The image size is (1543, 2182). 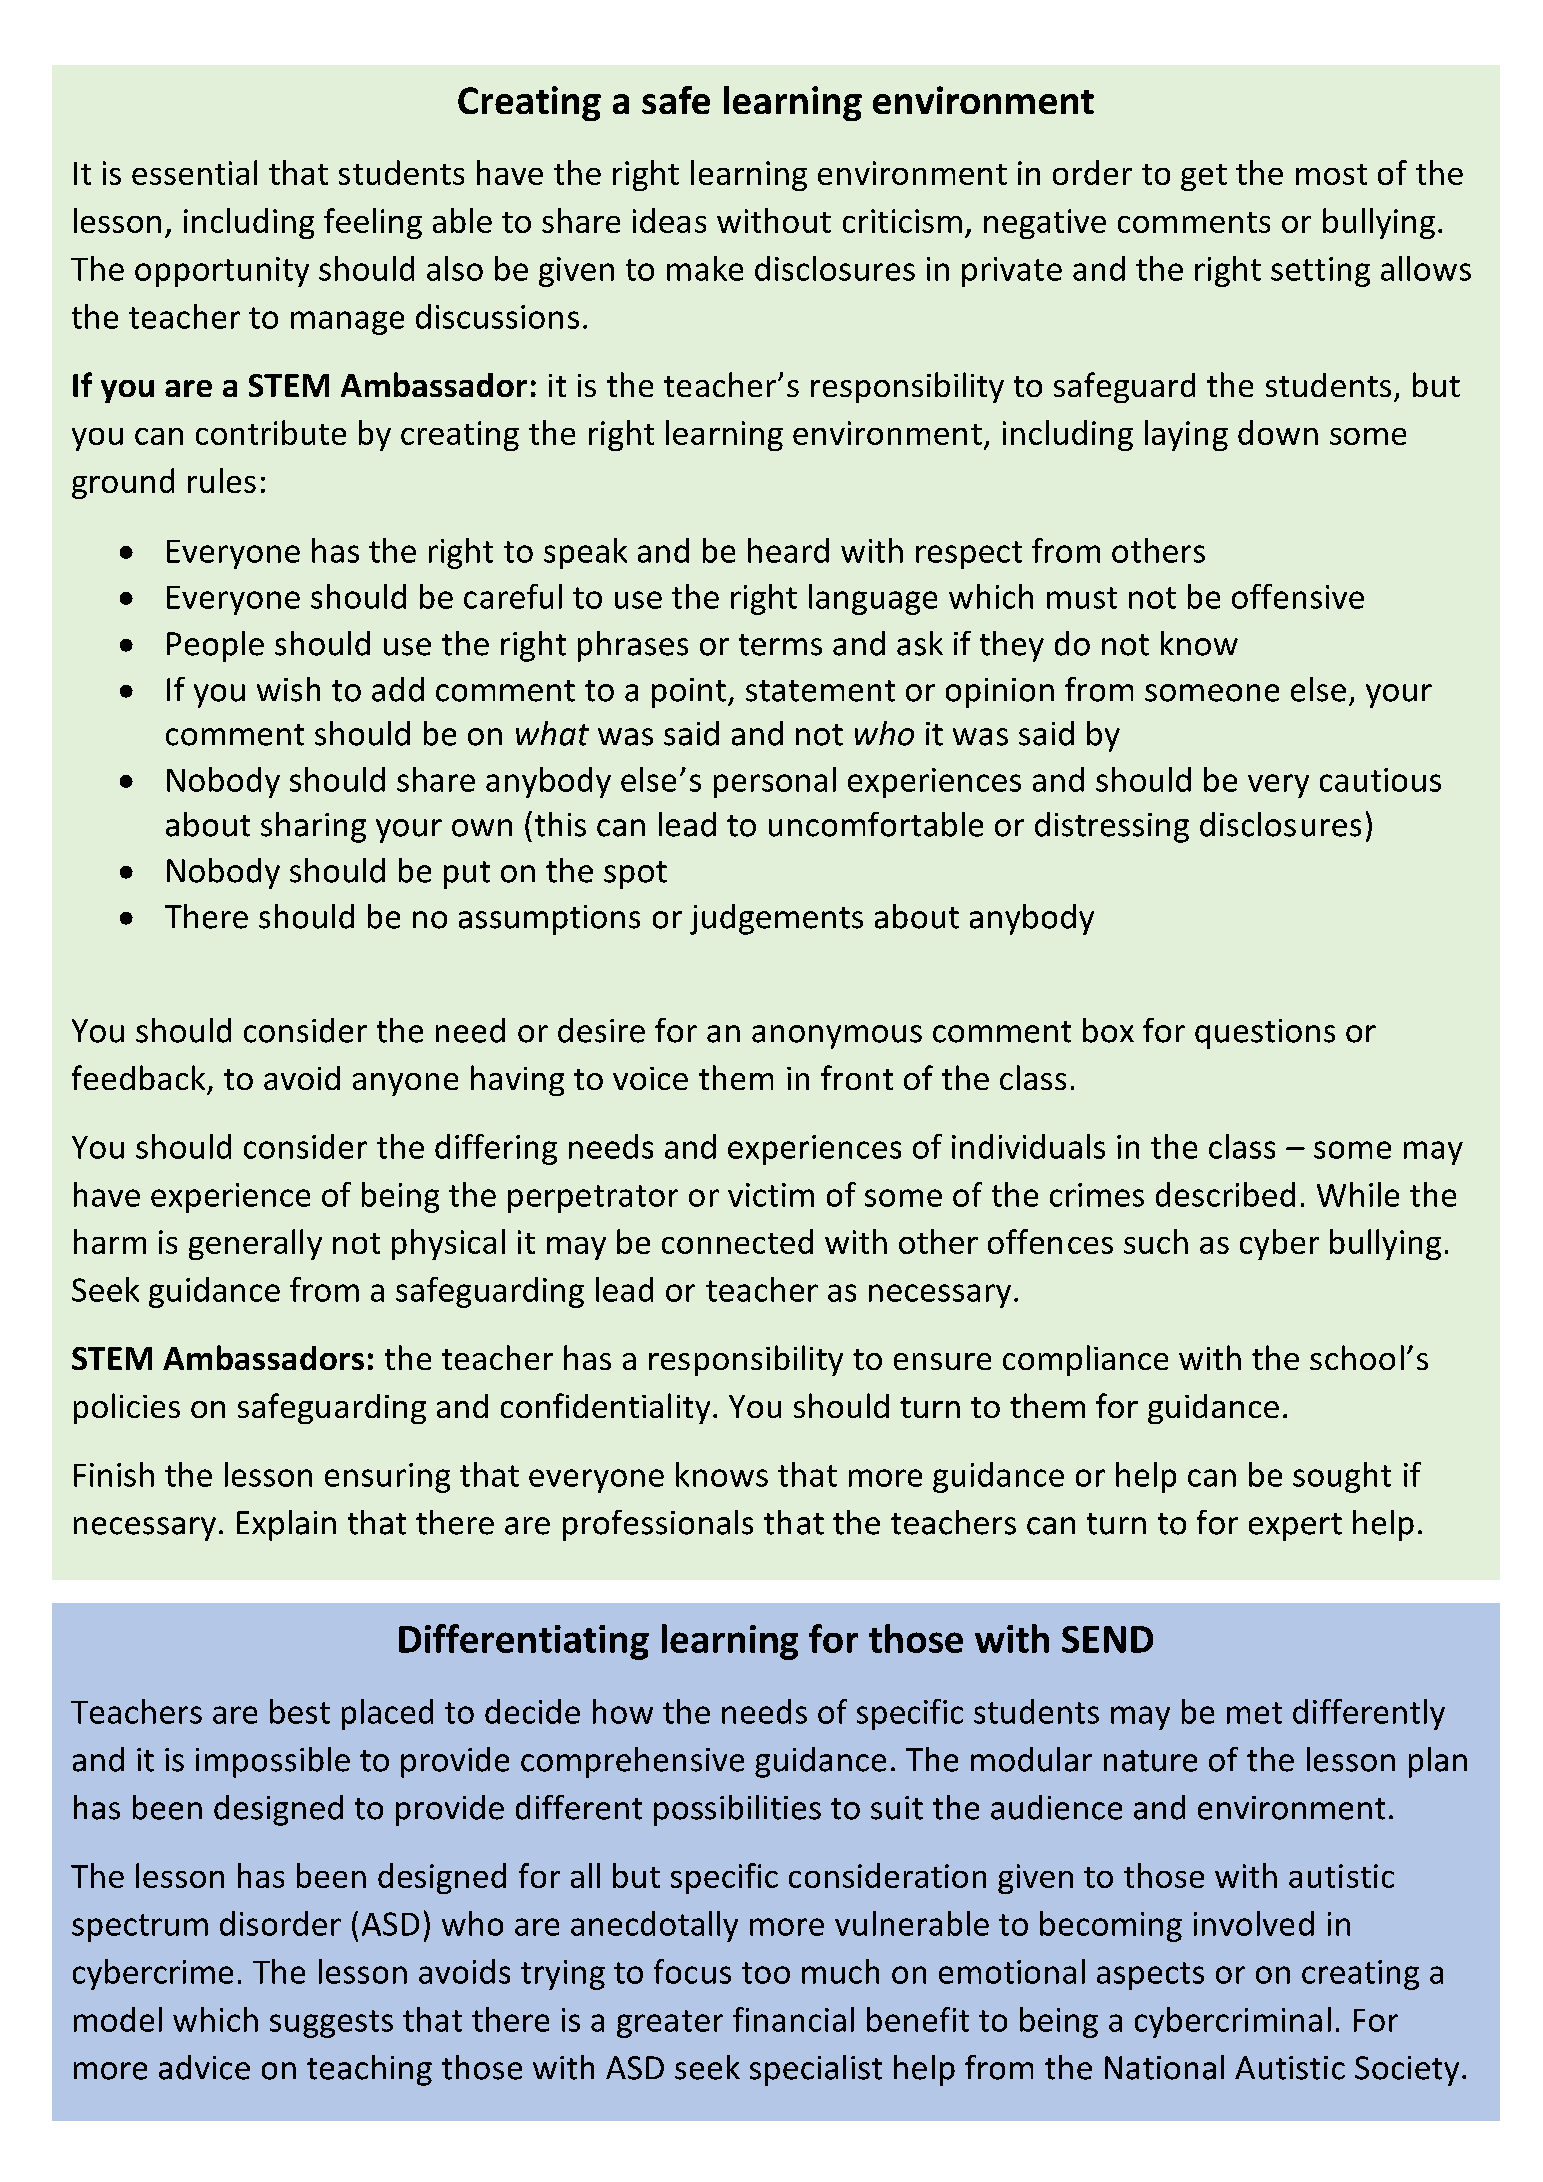 What do you see at coordinates (1342, 1477) in the image?
I see `sought` at bounding box center [1342, 1477].
